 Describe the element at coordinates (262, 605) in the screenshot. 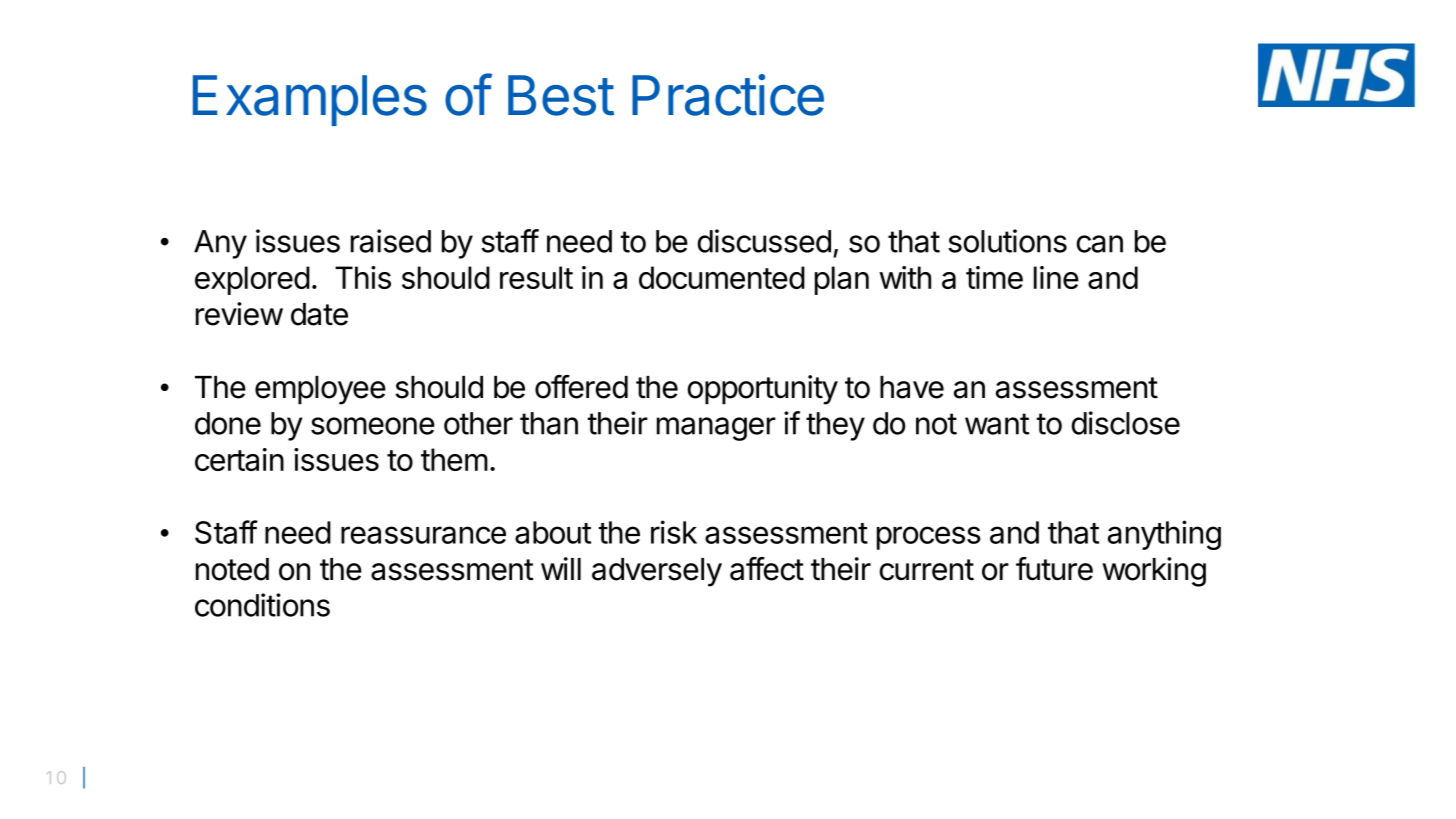

I see `conditions` at that location.
